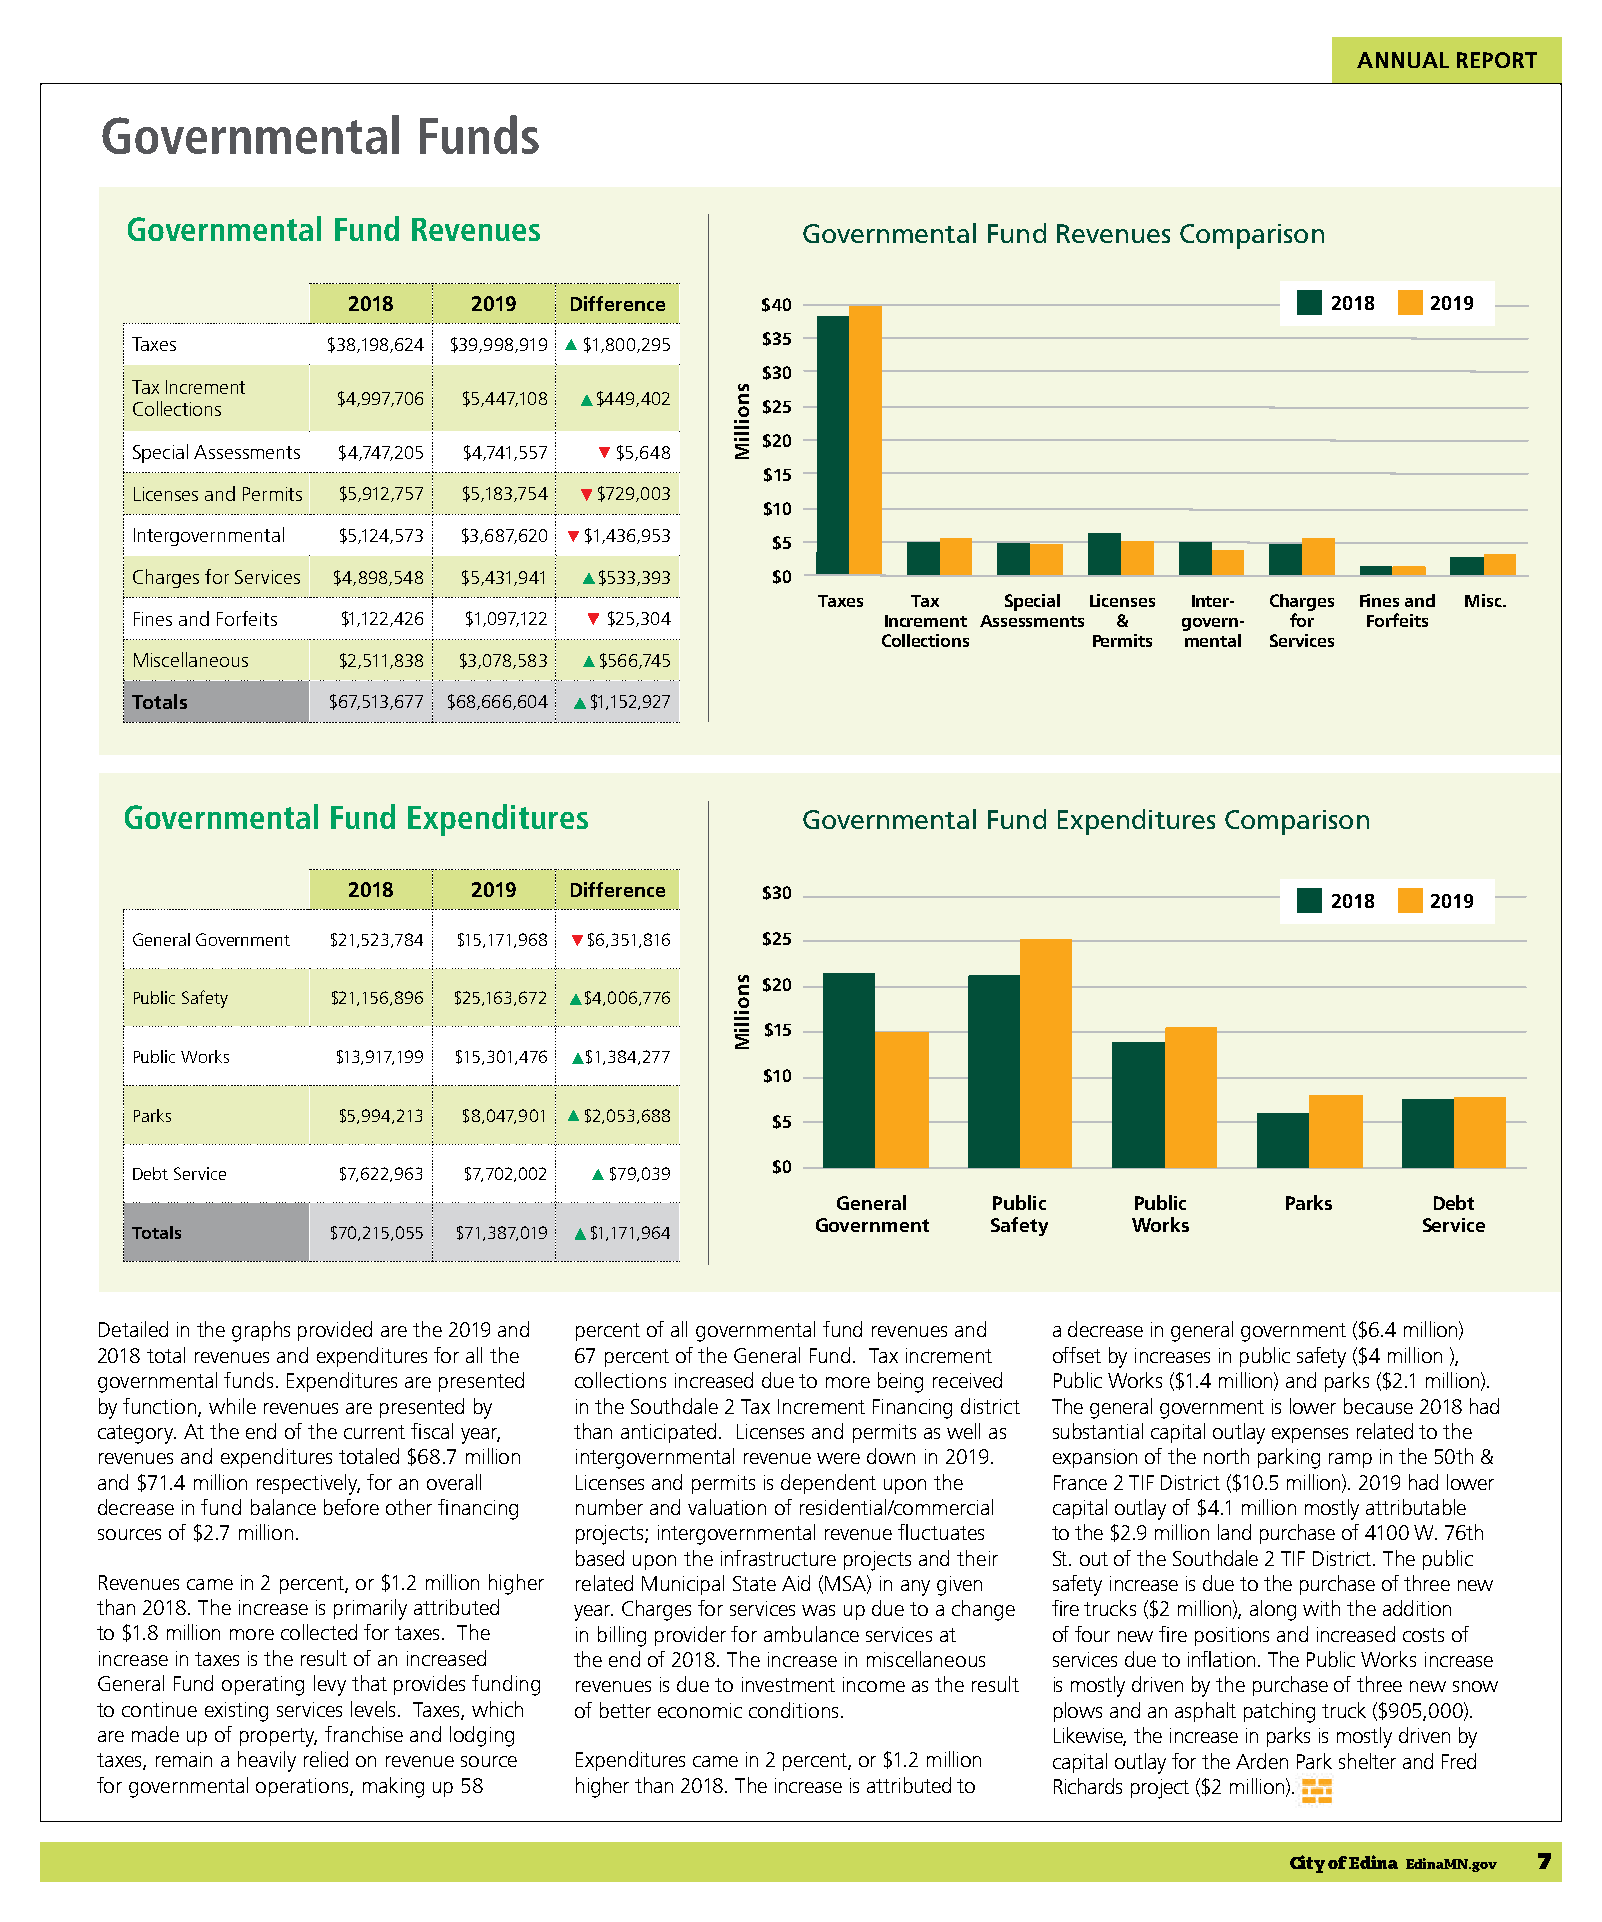 This image has height=1922, width=1602. Describe the element at coordinates (1403, 60) in the image. I see `ANNUAL` at that location.
